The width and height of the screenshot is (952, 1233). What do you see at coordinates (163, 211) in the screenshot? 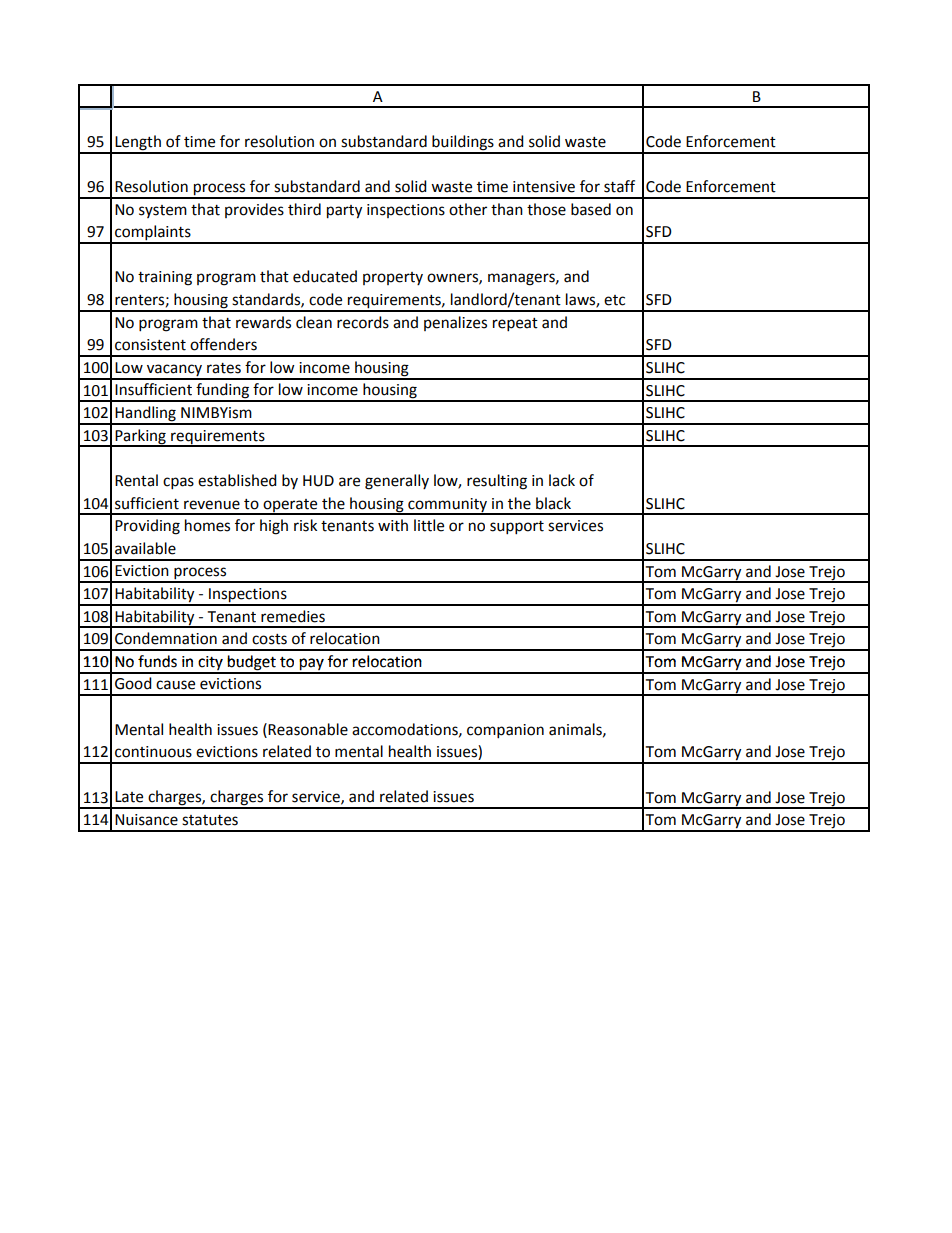
I see `system` at bounding box center [163, 211].
